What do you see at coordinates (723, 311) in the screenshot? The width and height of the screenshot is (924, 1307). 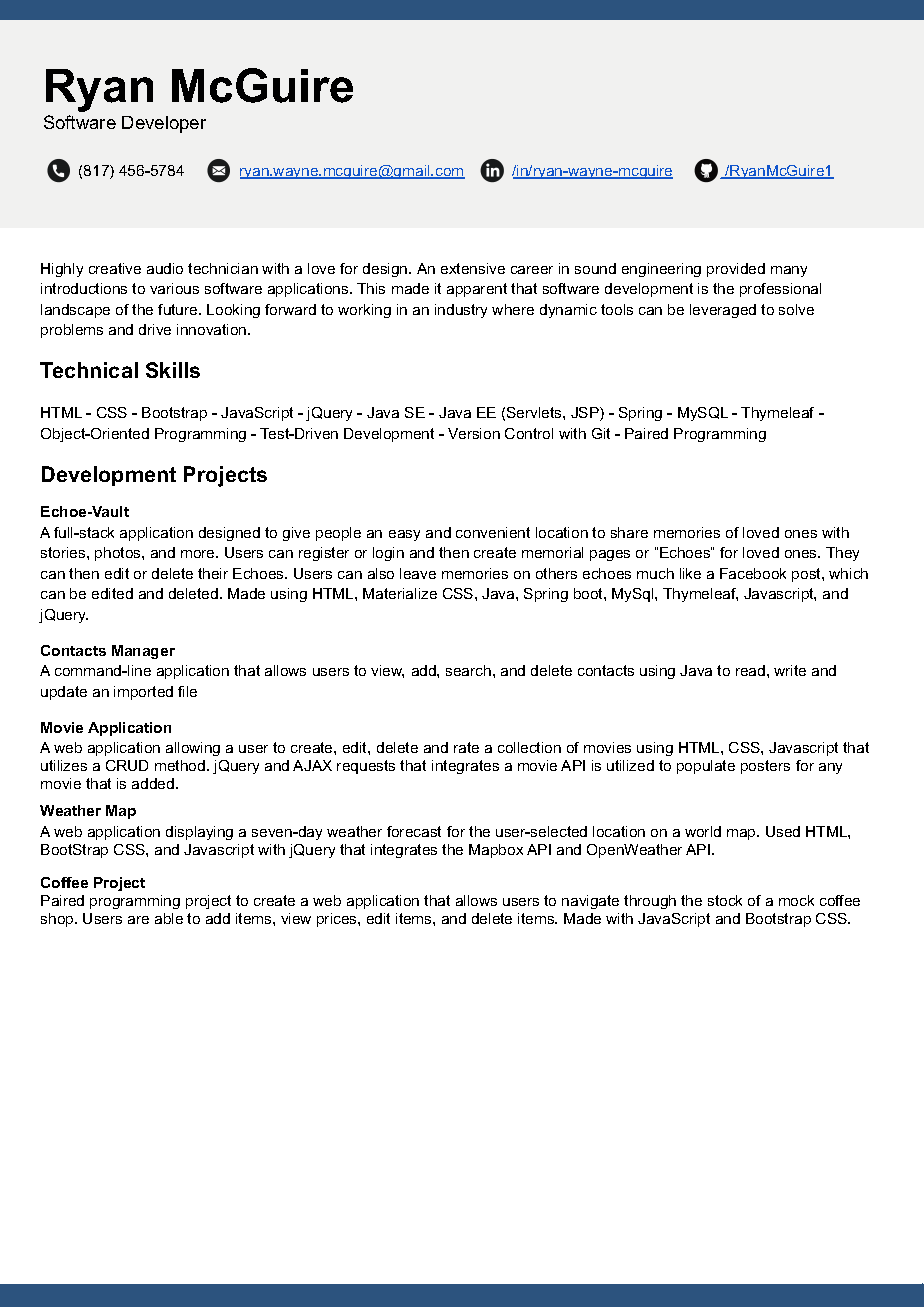 I see `leveraged` at bounding box center [723, 311].
